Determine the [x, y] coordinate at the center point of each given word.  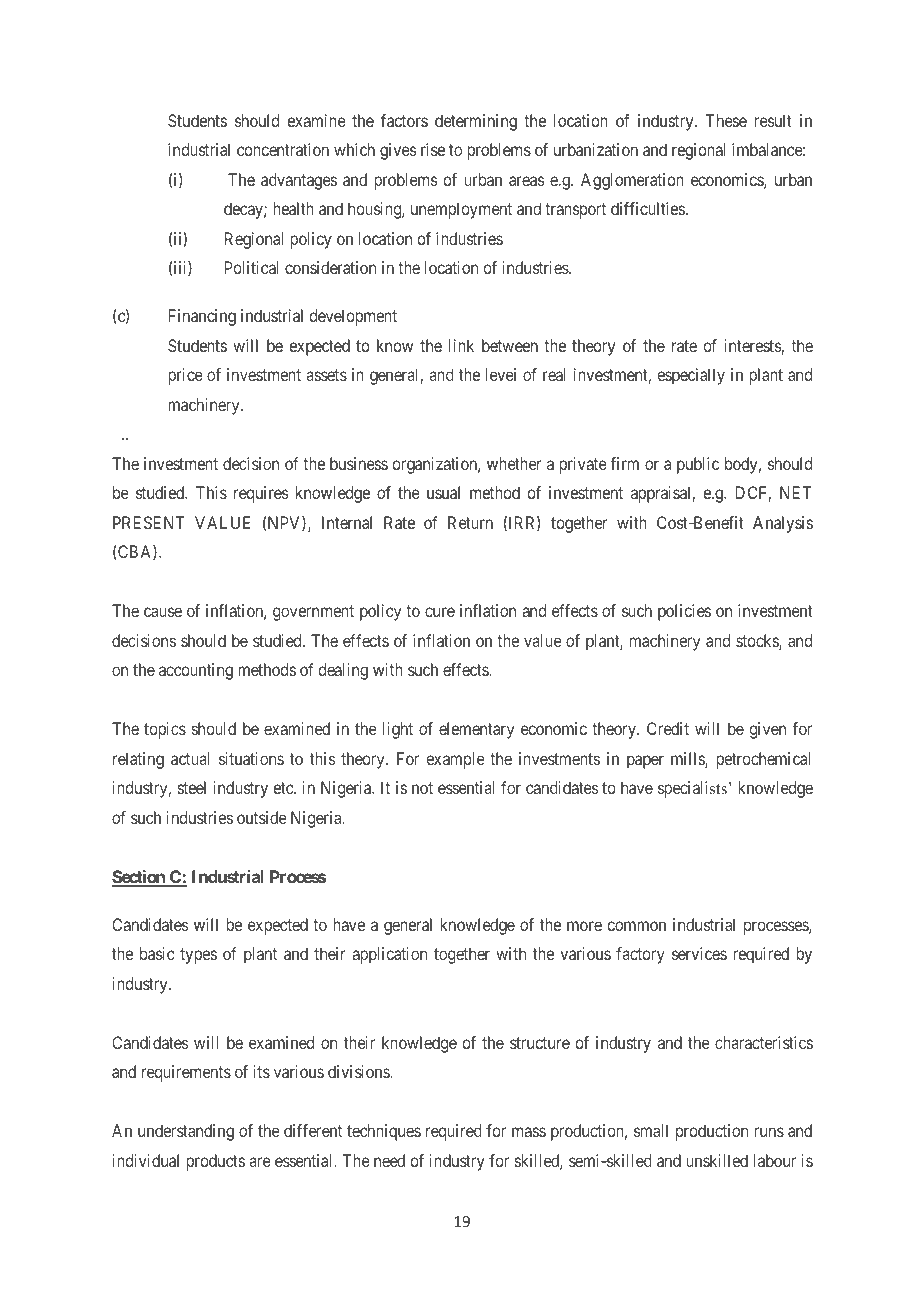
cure [440, 612]
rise [433, 149]
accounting [196, 671]
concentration [283, 149]
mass [529, 1132]
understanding [186, 1132]
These [726, 120]
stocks [758, 642]
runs [769, 1132]
